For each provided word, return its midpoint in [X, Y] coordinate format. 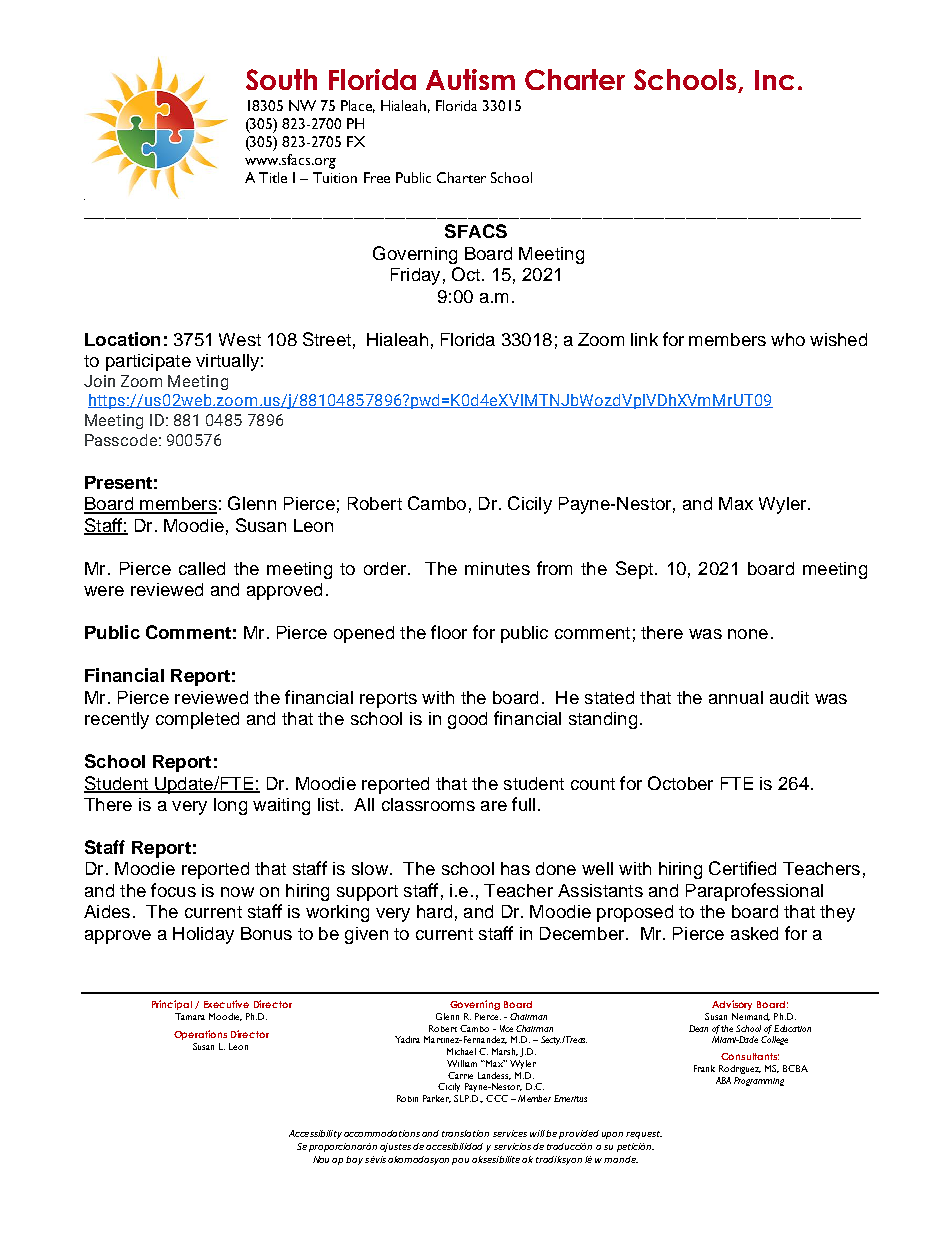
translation [465, 1133]
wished [838, 339]
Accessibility [315, 1134]
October [680, 783]
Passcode [121, 440]
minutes [497, 568]
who [788, 339]
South [281, 79]
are [494, 806]
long [230, 806]
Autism [470, 79]
